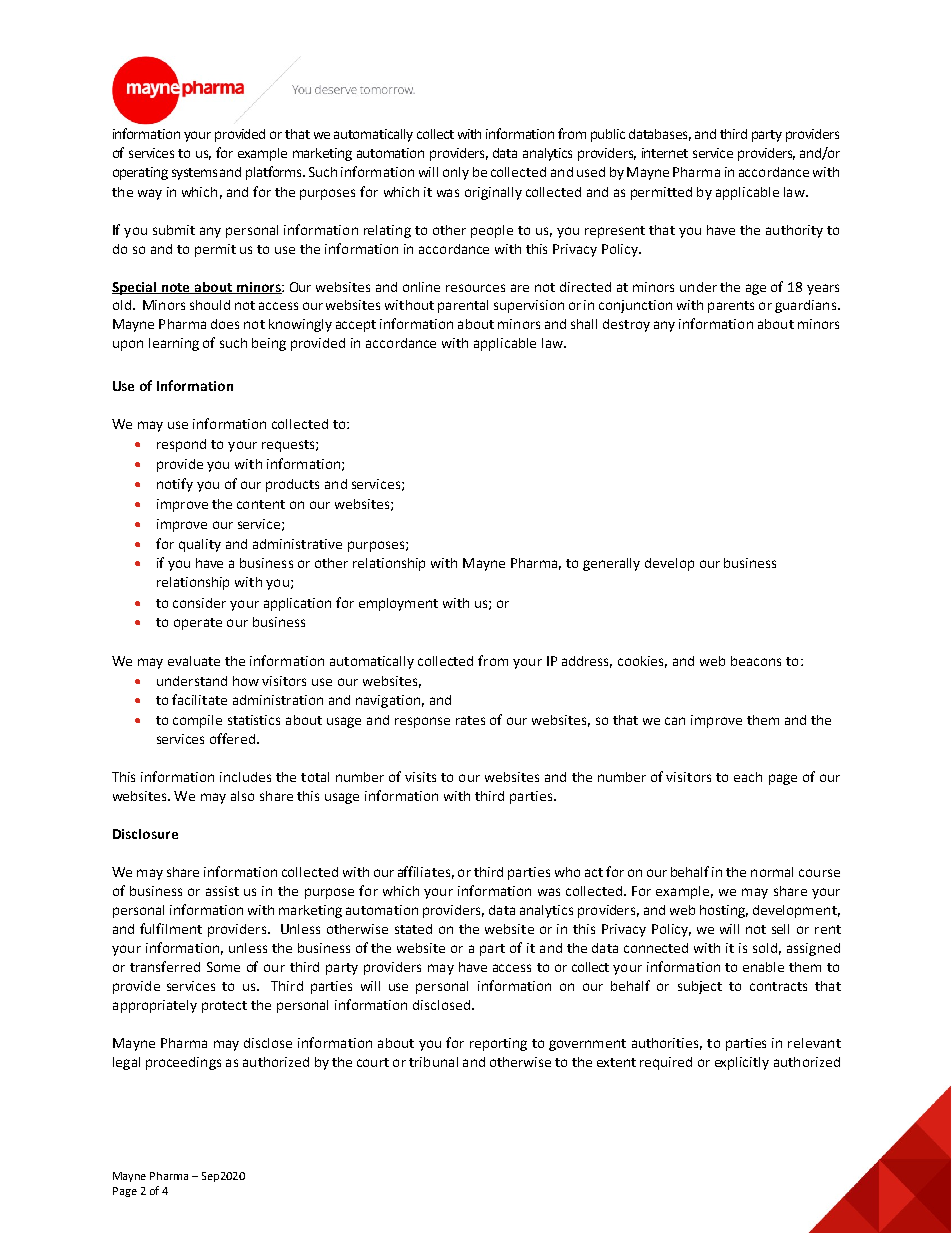 The image size is (952, 1233). What do you see at coordinates (181, 445) in the screenshot?
I see `respond` at bounding box center [181, 445].
